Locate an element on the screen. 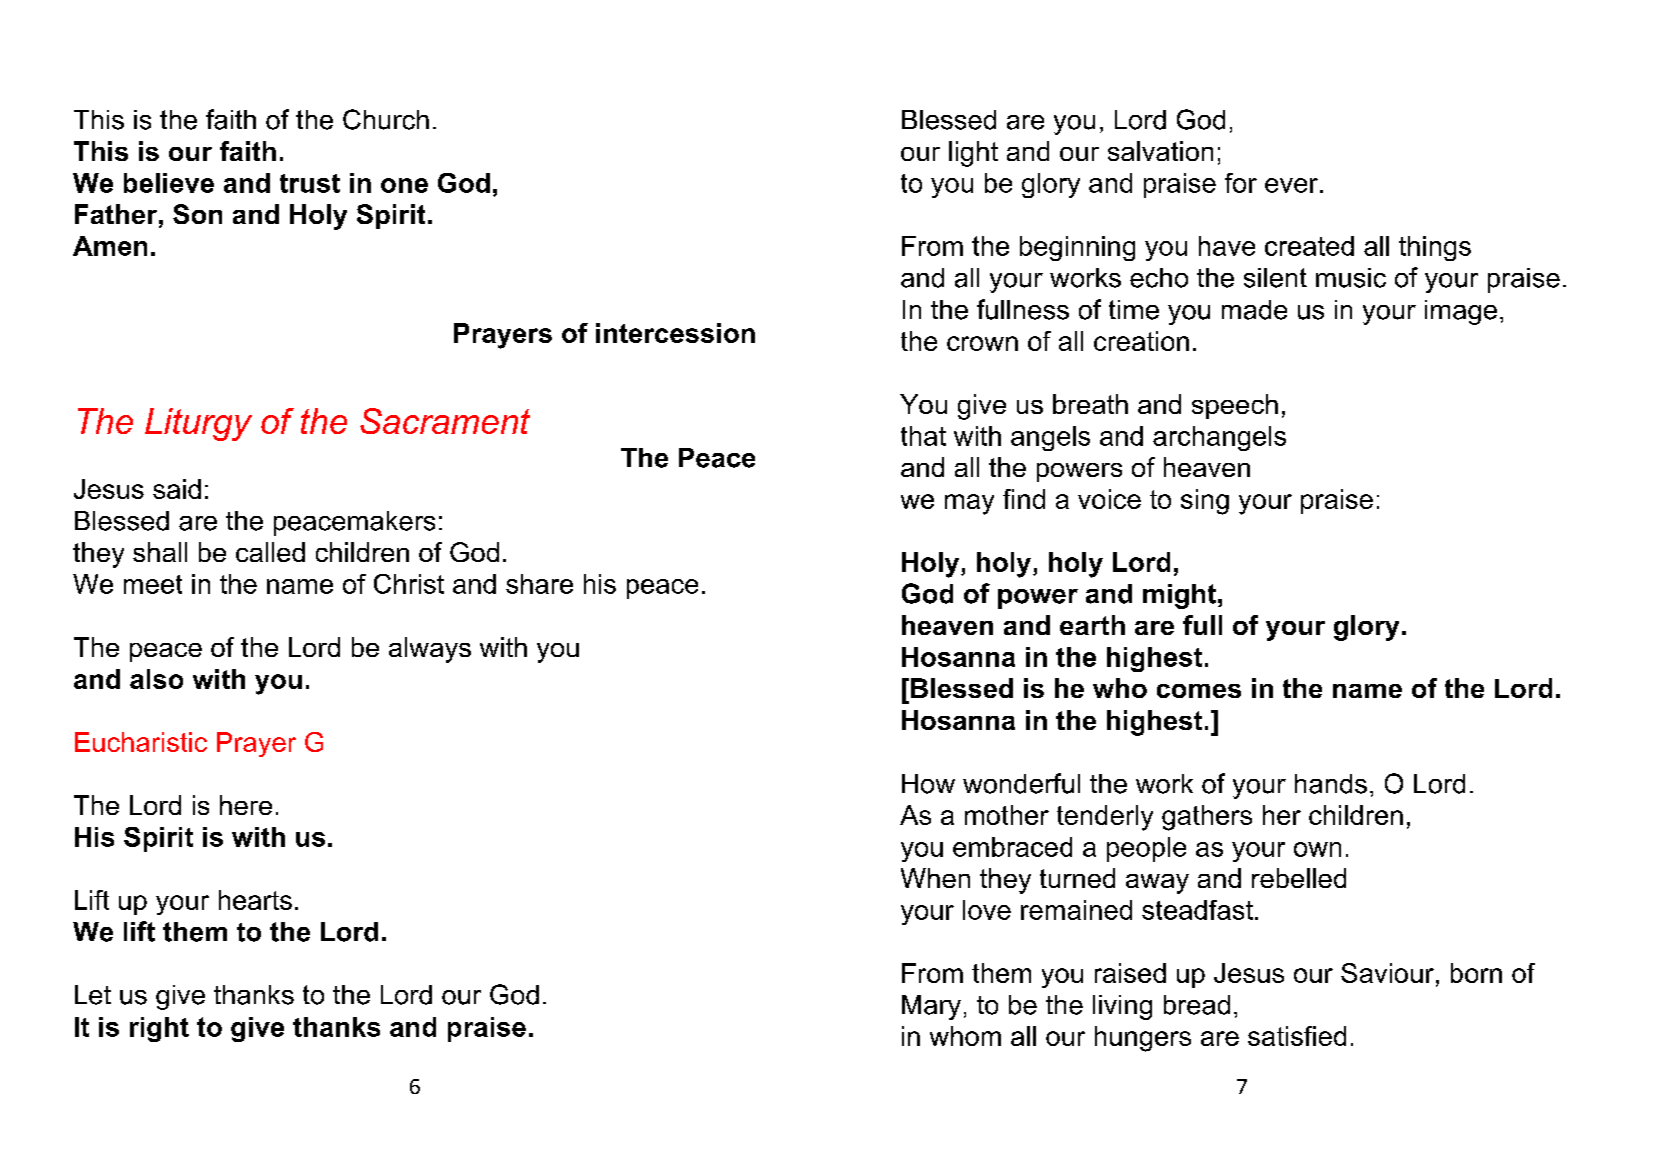 This screenshot has height=1169, width=1654. hands is located at coordinates (1331, 784).
